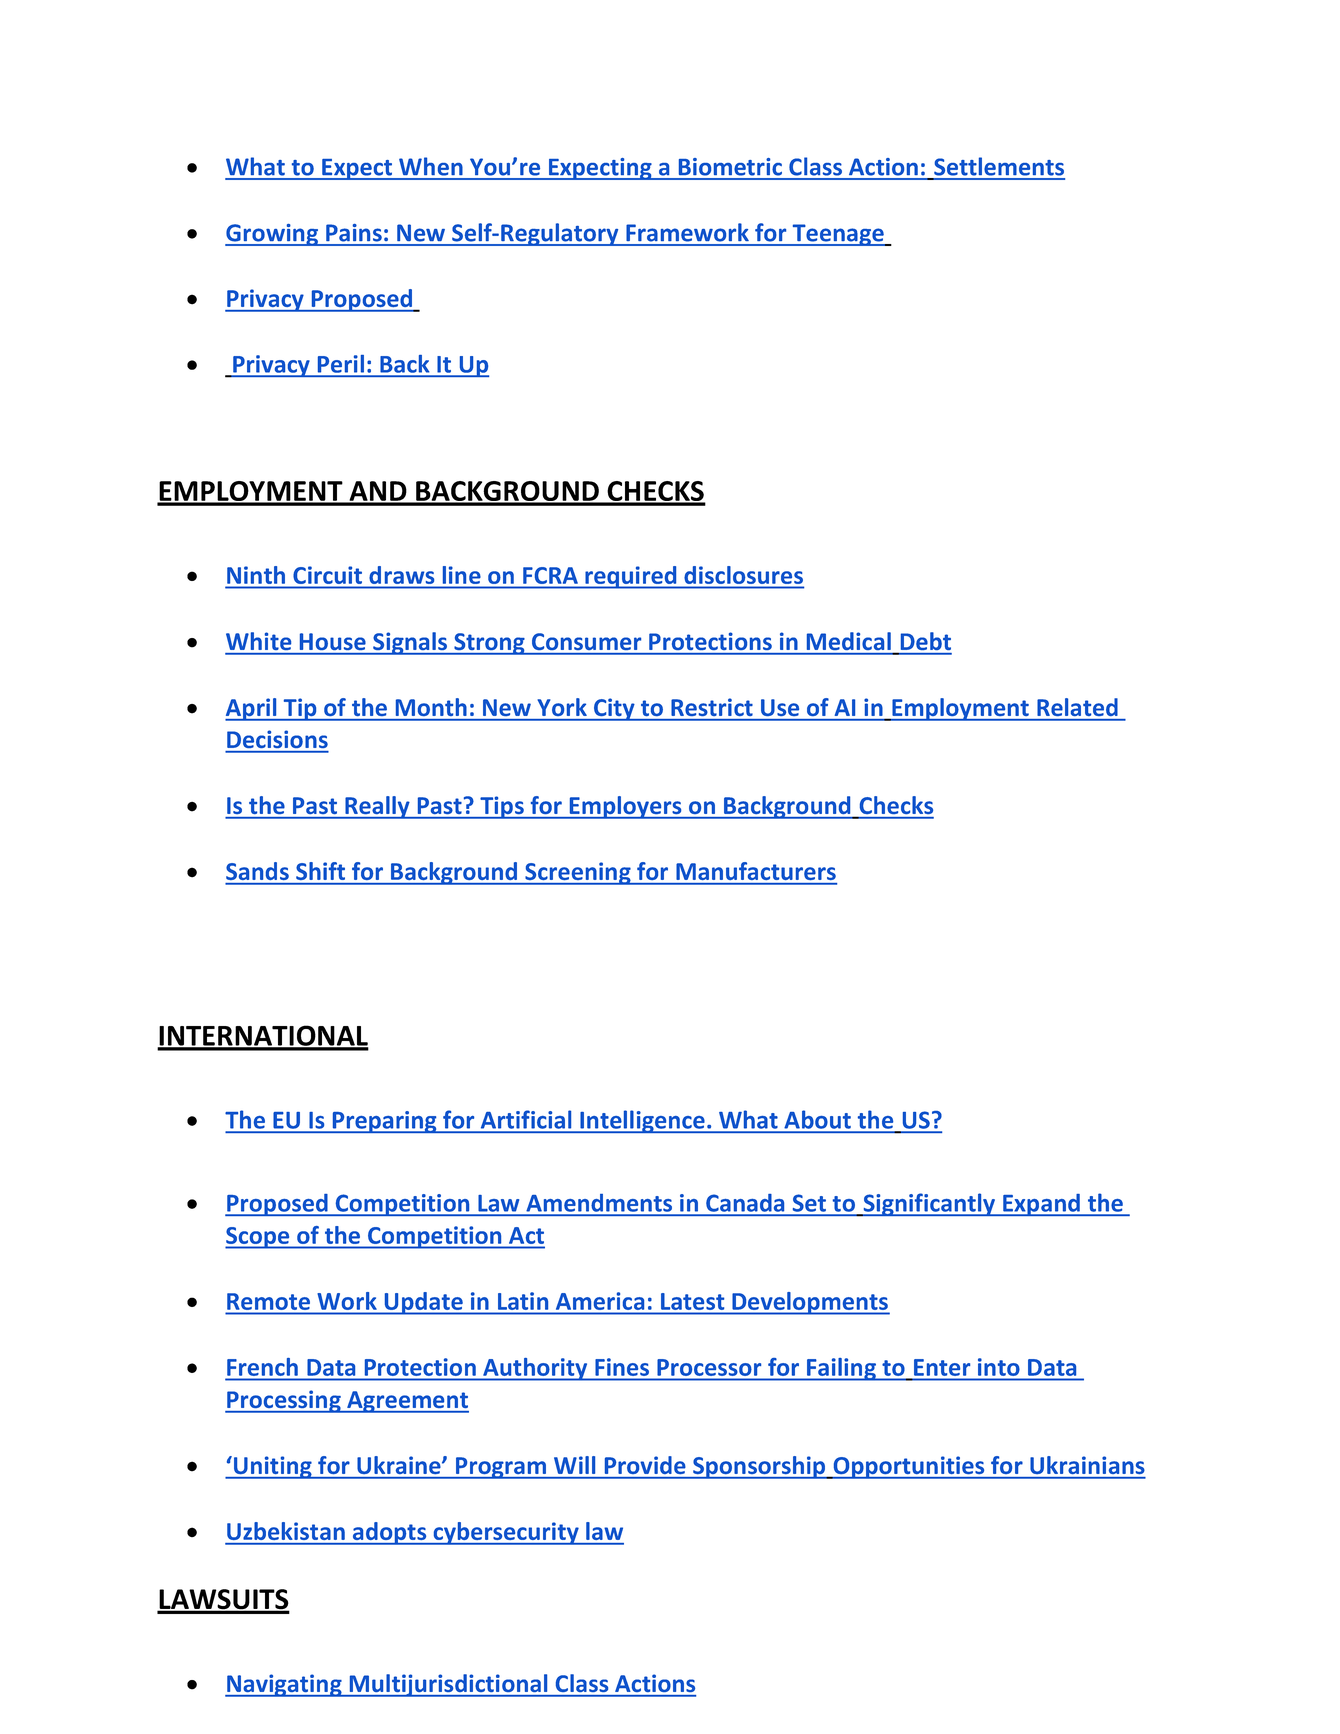 This image has height=1734, width=1340. What do you see at coordinates (273, 235) in the image?
I see `Growing` at bounding box center [273, 235].
